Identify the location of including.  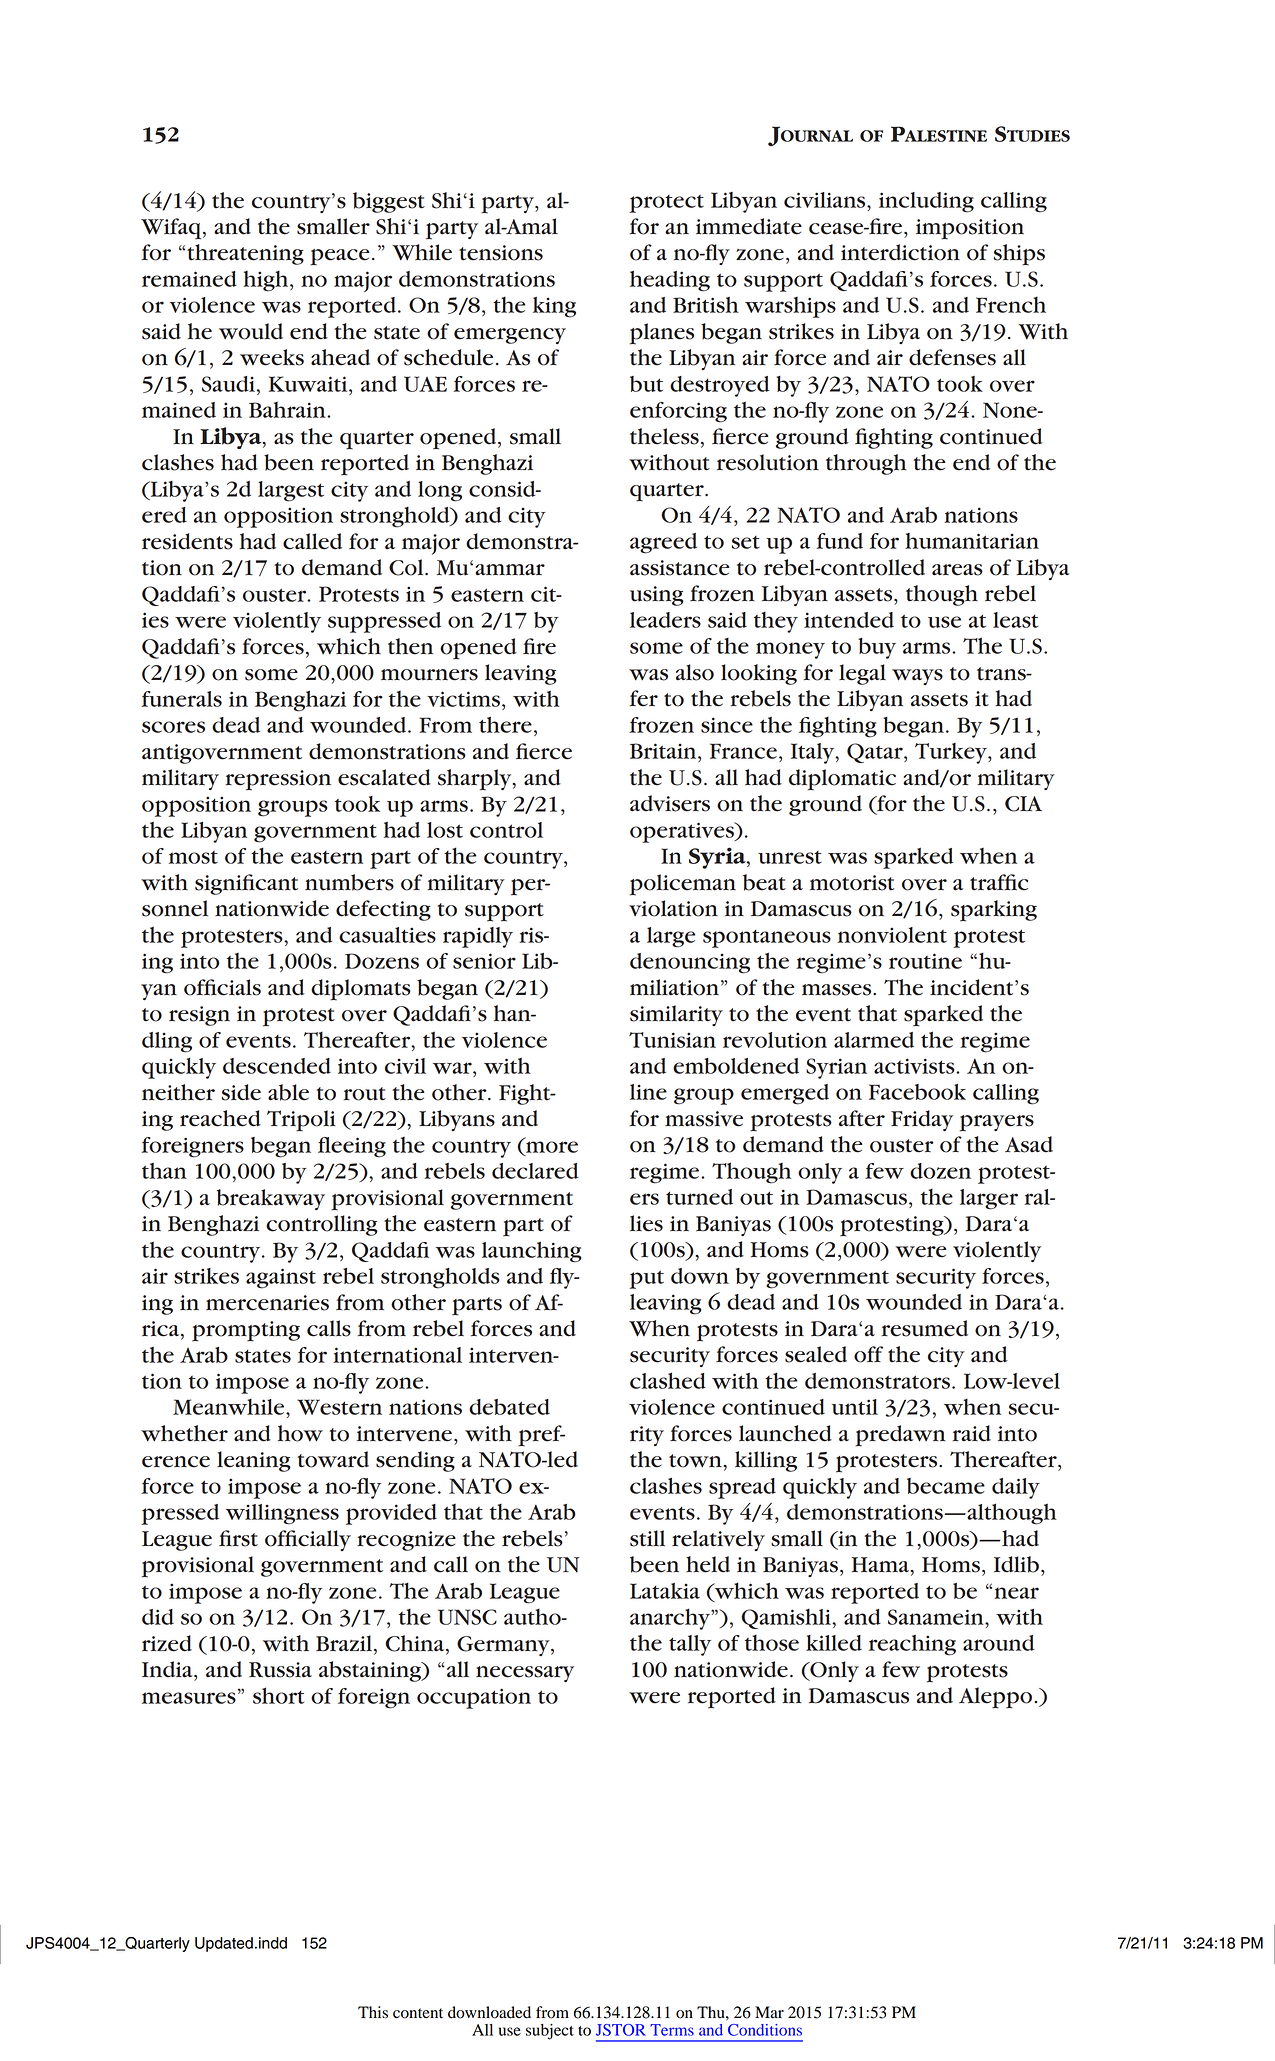
(926, 202).
